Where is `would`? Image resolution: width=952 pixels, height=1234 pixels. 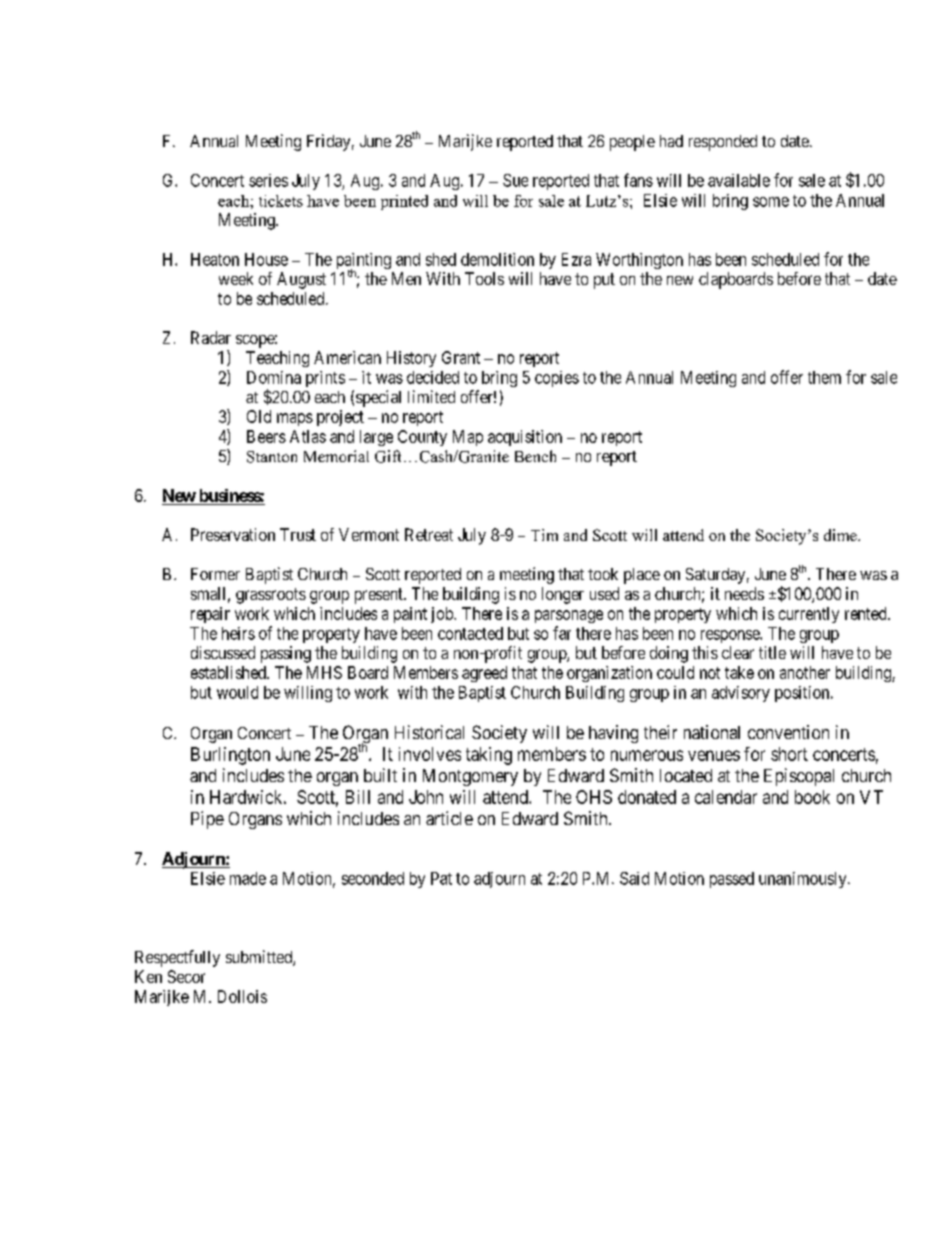
would is located at coordinates (237, 692).
